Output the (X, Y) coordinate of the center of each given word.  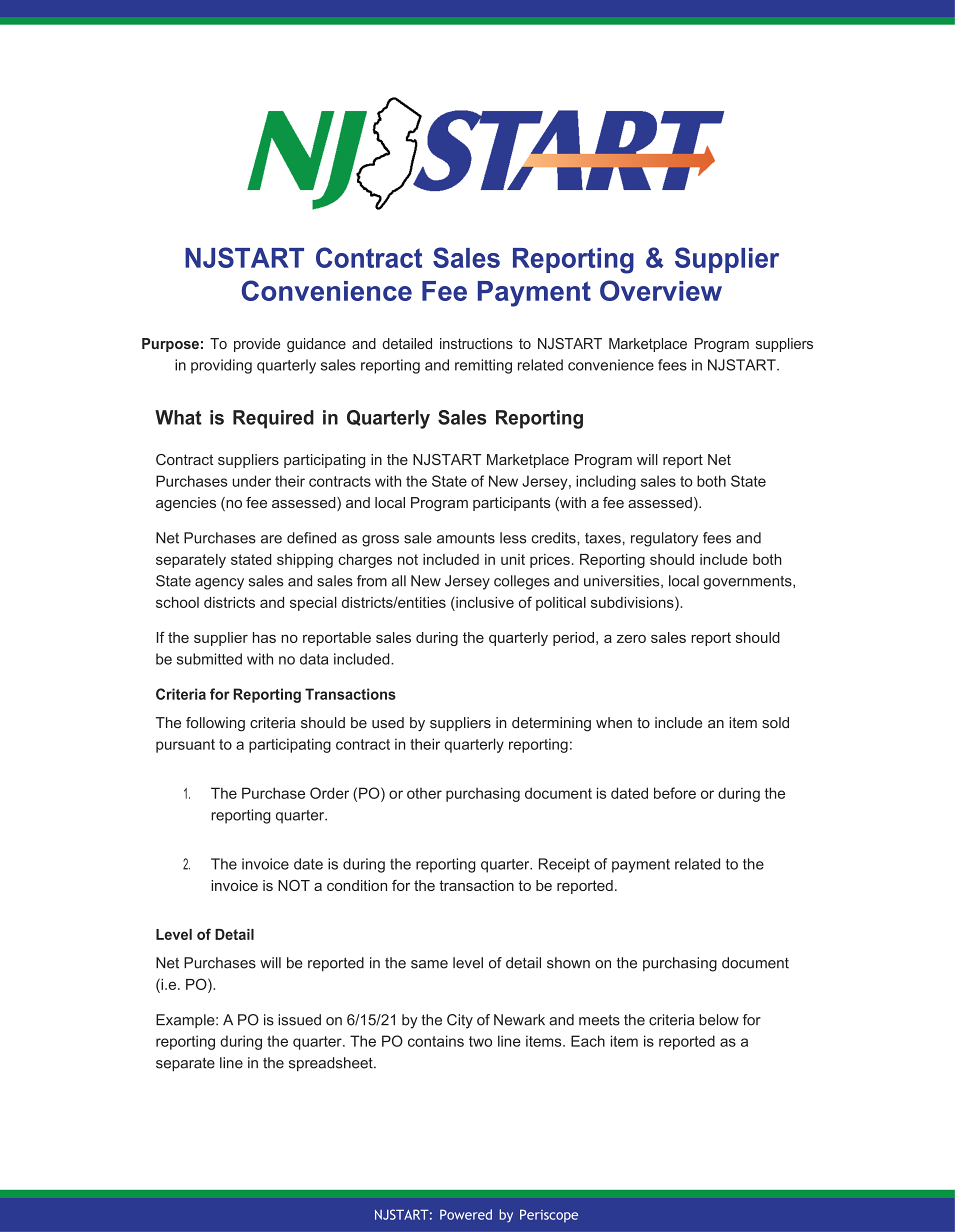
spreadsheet (332, 1064)
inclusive (484, 602)
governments (748, 583)
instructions (476, 343)
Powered (466, 1214)
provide (257, 345)
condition (357, 885)
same (429, 964)
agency (219, 584)
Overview (661, 290)
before (675, 793)
